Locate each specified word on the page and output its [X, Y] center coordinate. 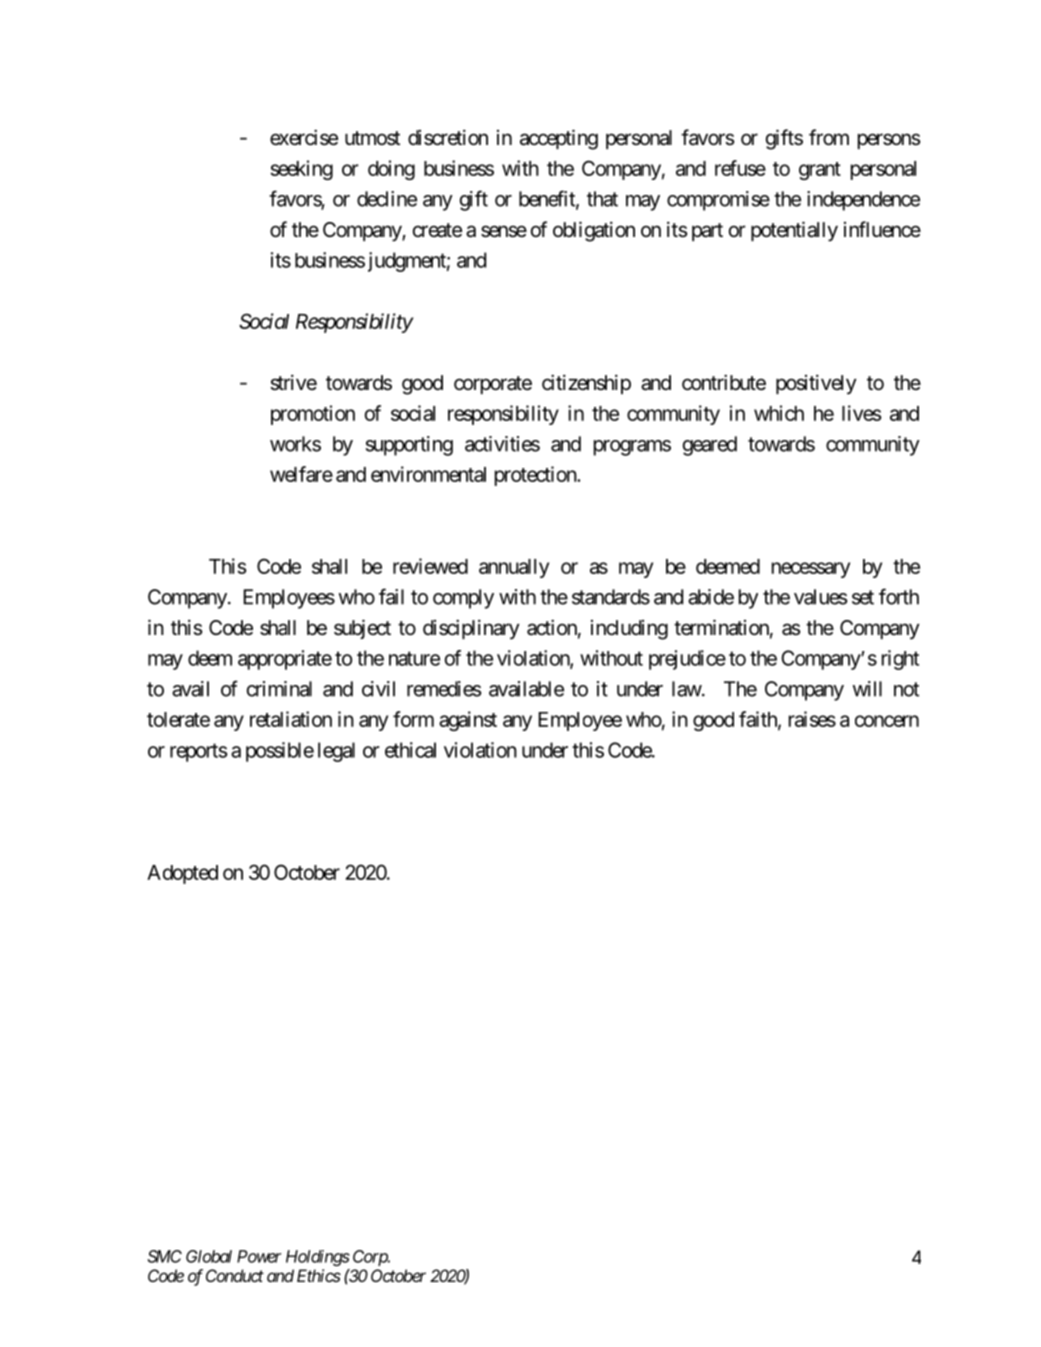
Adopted [182, 874]
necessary [811, 570]
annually [514, 568]
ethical [410, 750]
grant [820, 171]
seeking [301, 170]
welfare [301, 474]
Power [259, 1256]
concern [887, 721]
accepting [559, 139]
